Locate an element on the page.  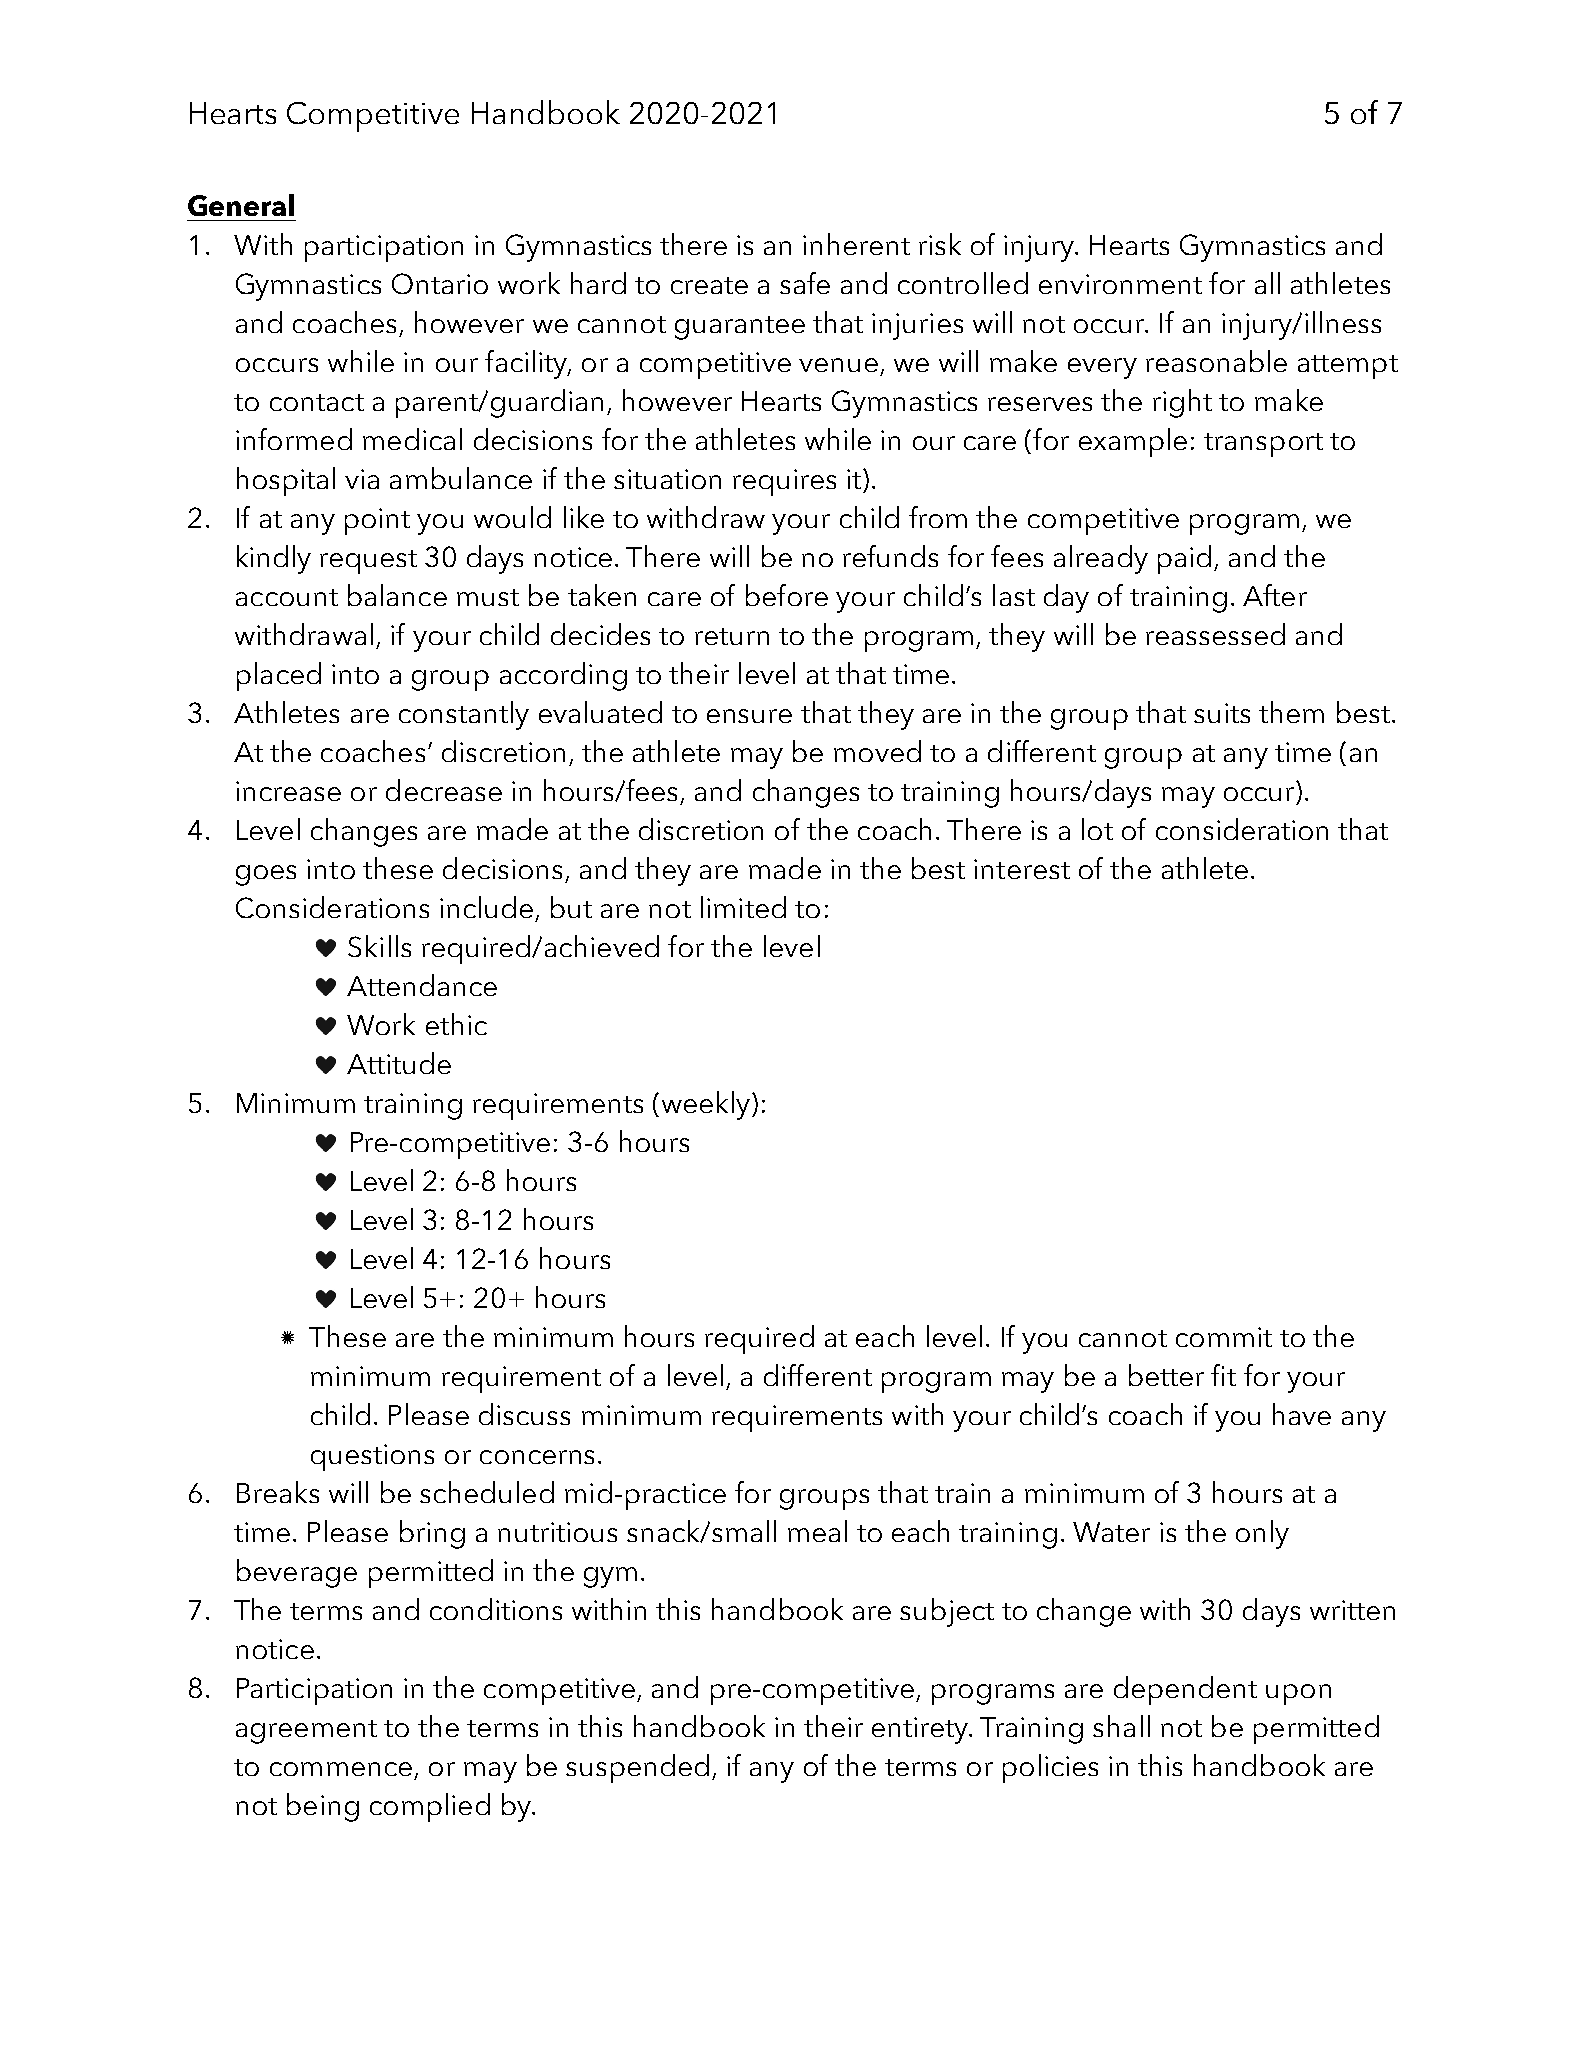
suits is located at coordinates (1222, 713).
